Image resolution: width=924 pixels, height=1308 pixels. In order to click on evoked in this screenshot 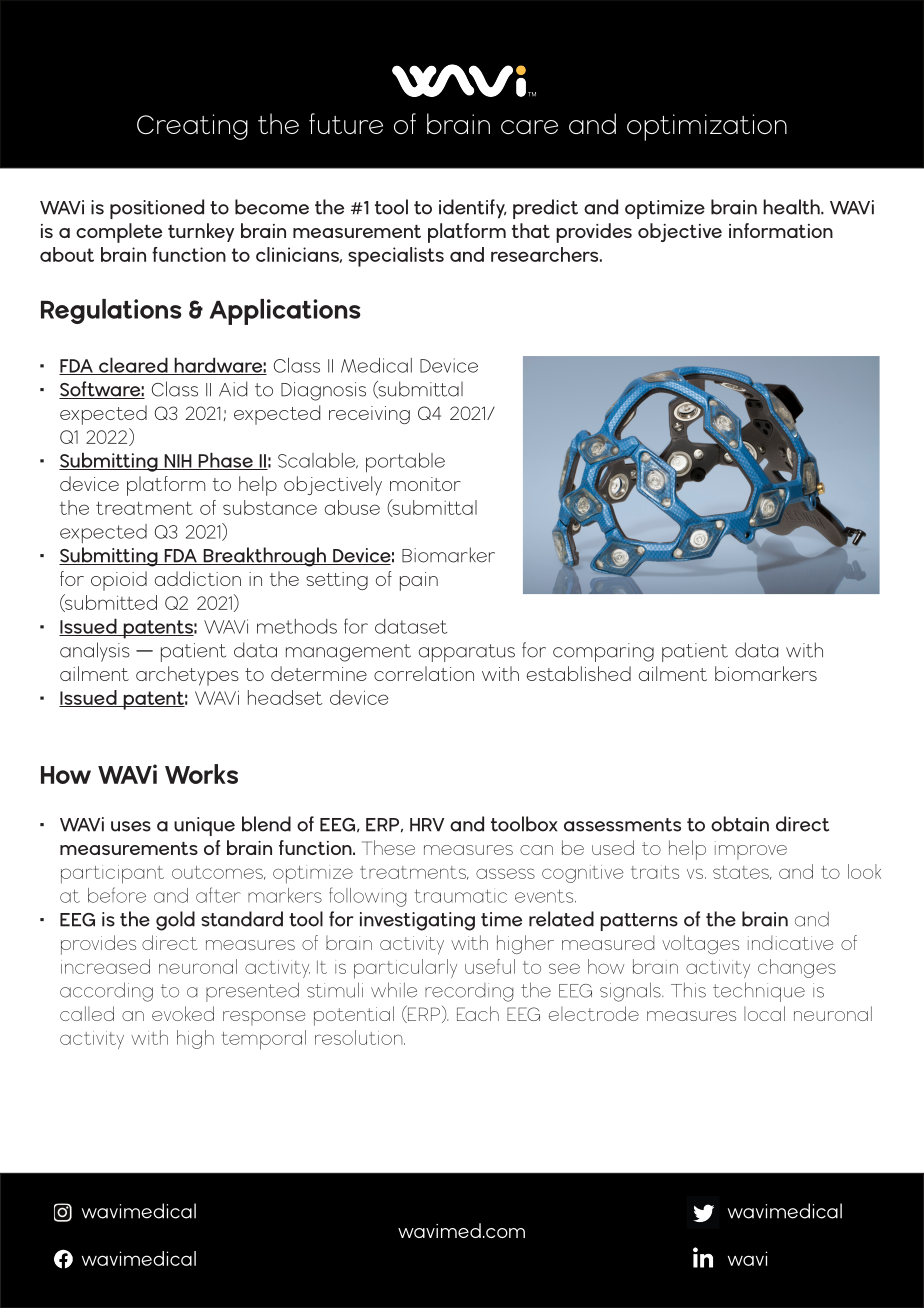, I will do `click(183, 1013)`.
